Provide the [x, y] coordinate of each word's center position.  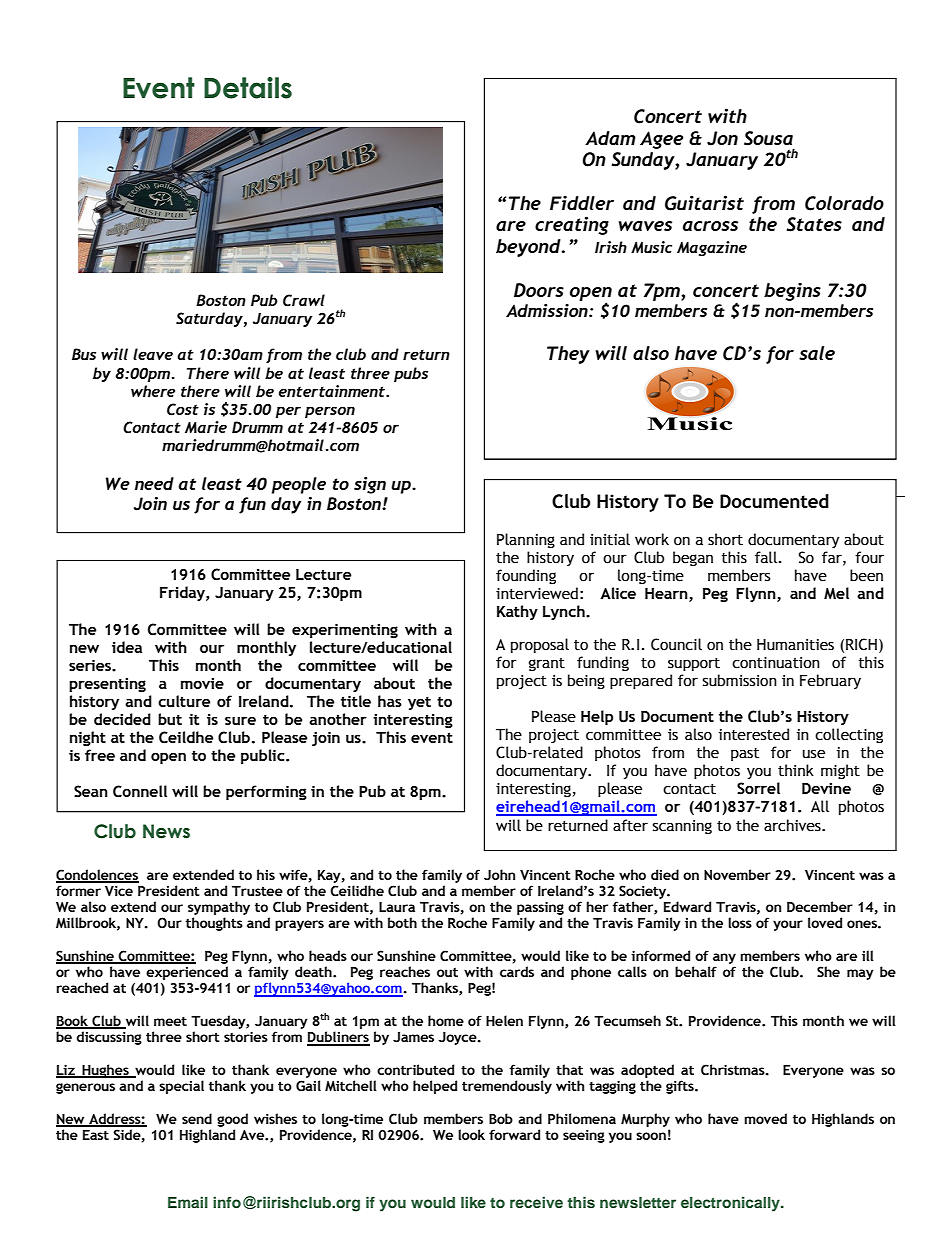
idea [127, 647]
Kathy [517, 612]
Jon [722, 138]
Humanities [795, 645]
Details [248, 88]
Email [188, 1202]
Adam [610, 138]
